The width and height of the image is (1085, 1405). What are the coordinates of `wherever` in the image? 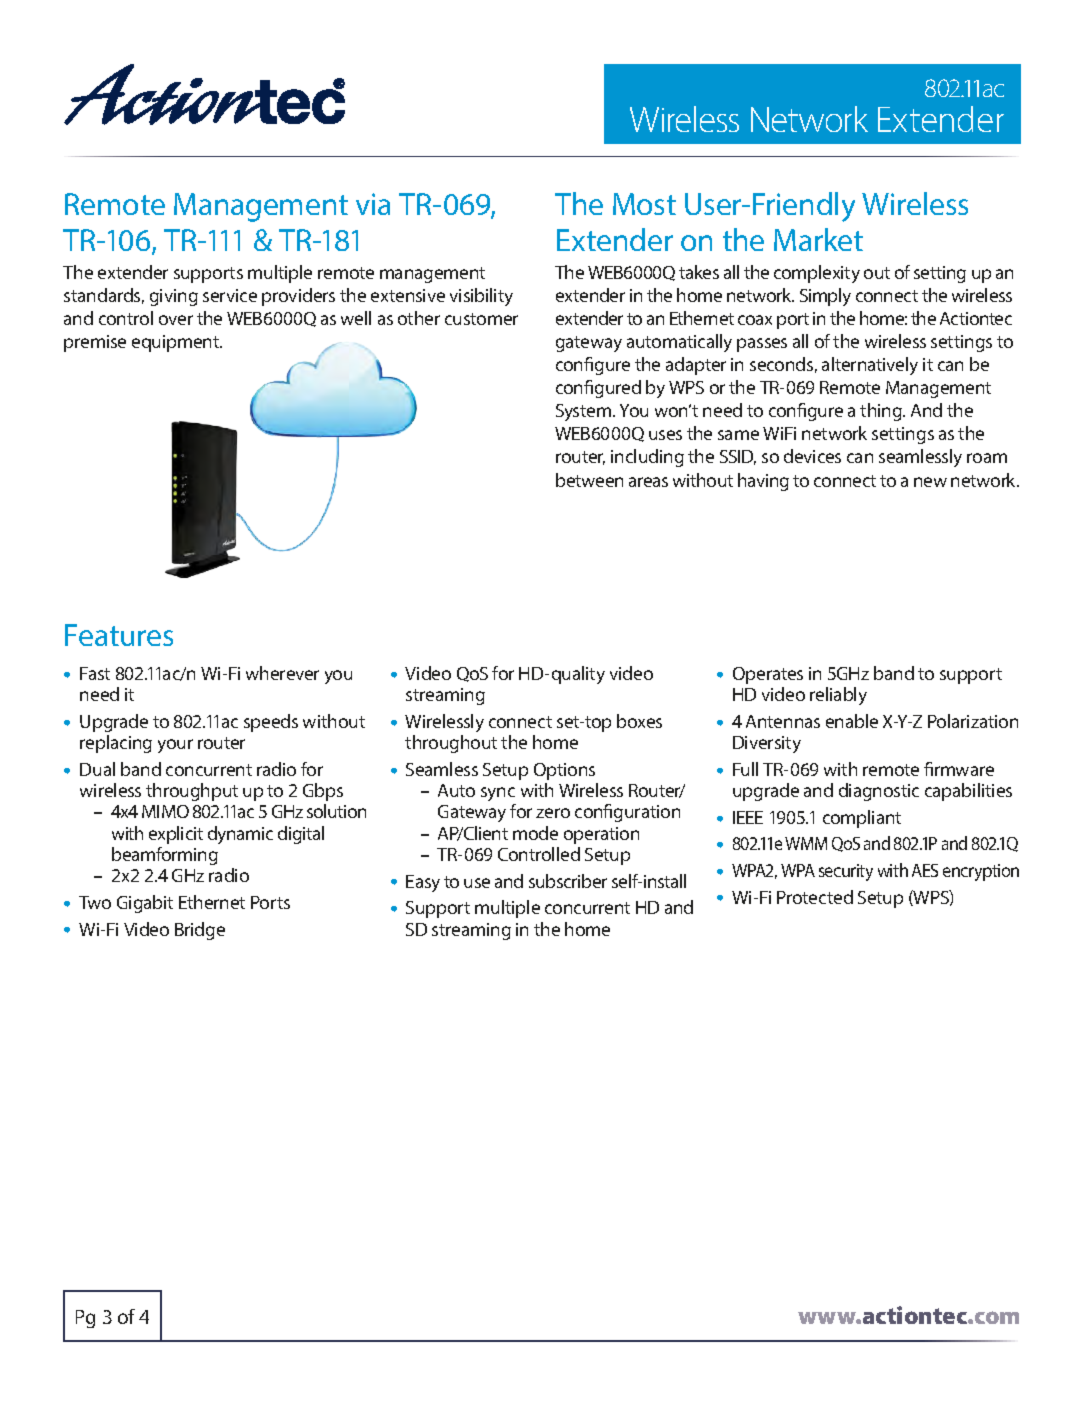 It's located at (282, 673).
